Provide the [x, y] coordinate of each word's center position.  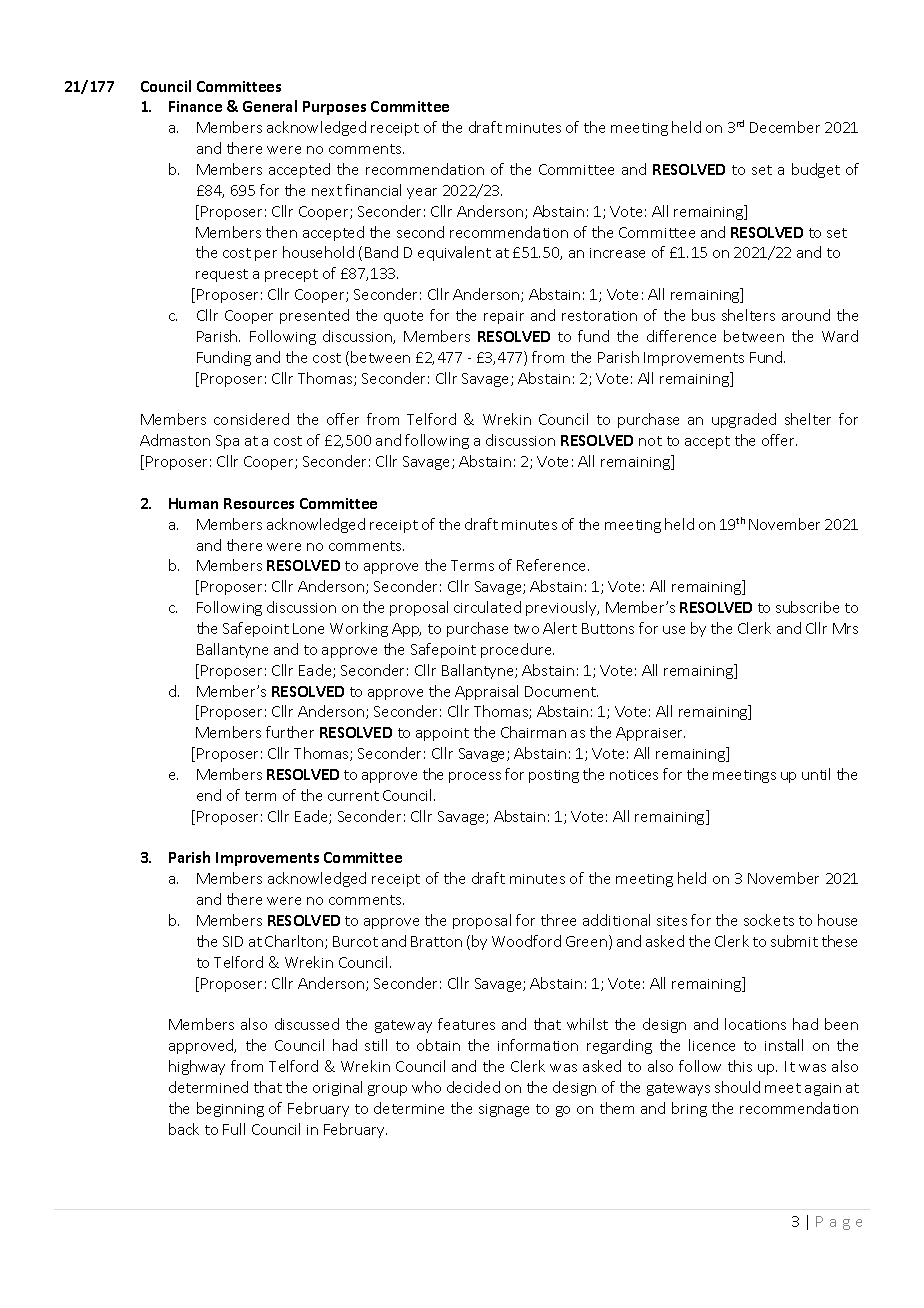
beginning [230, 1109]
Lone [308, 628]
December [785, 127]
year [422, 193]
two [526, 629]
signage [504, 1110]
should [737, 1087]
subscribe [807, 607]
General [270, 106]
